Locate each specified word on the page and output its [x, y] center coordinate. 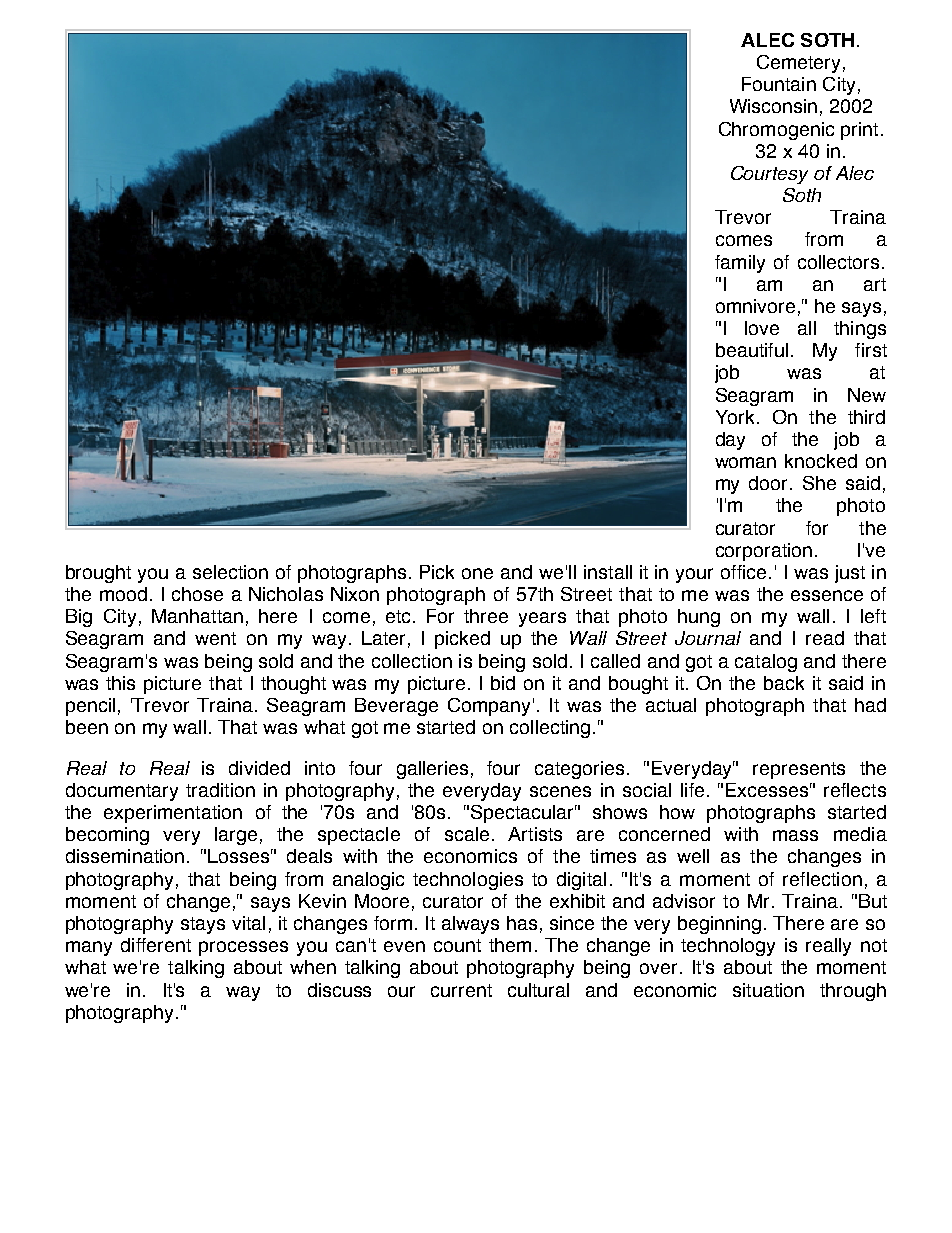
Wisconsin [773, 106]
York [737, 417]
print [859, 131]
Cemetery [798, 64]
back [784, 683]
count [457, 945]
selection [230, 572]
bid [503, 683]
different [156, 945]
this [120, 683]
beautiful [752, 350]
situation [768, 990]
